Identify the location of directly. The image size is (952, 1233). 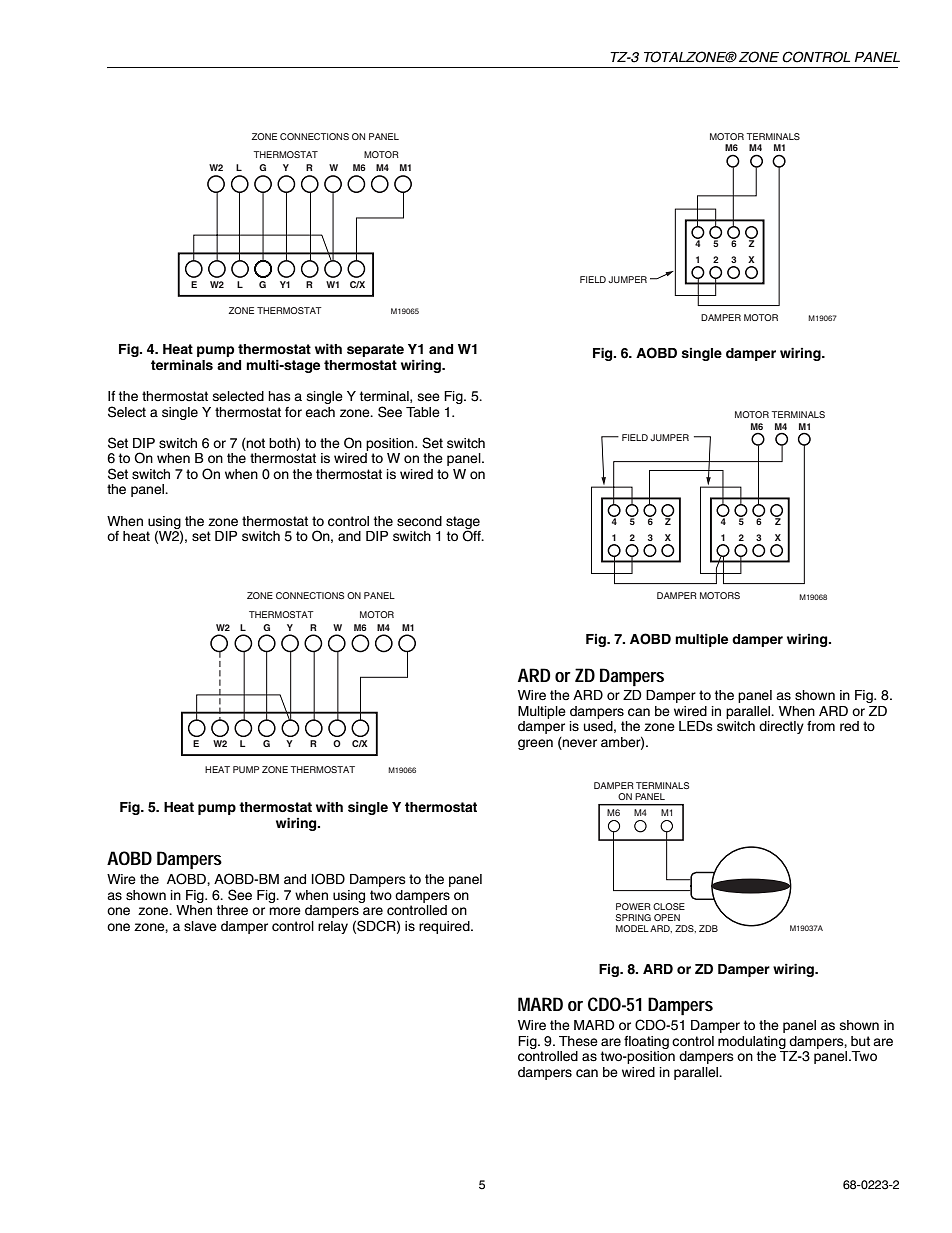
(781, 727).
